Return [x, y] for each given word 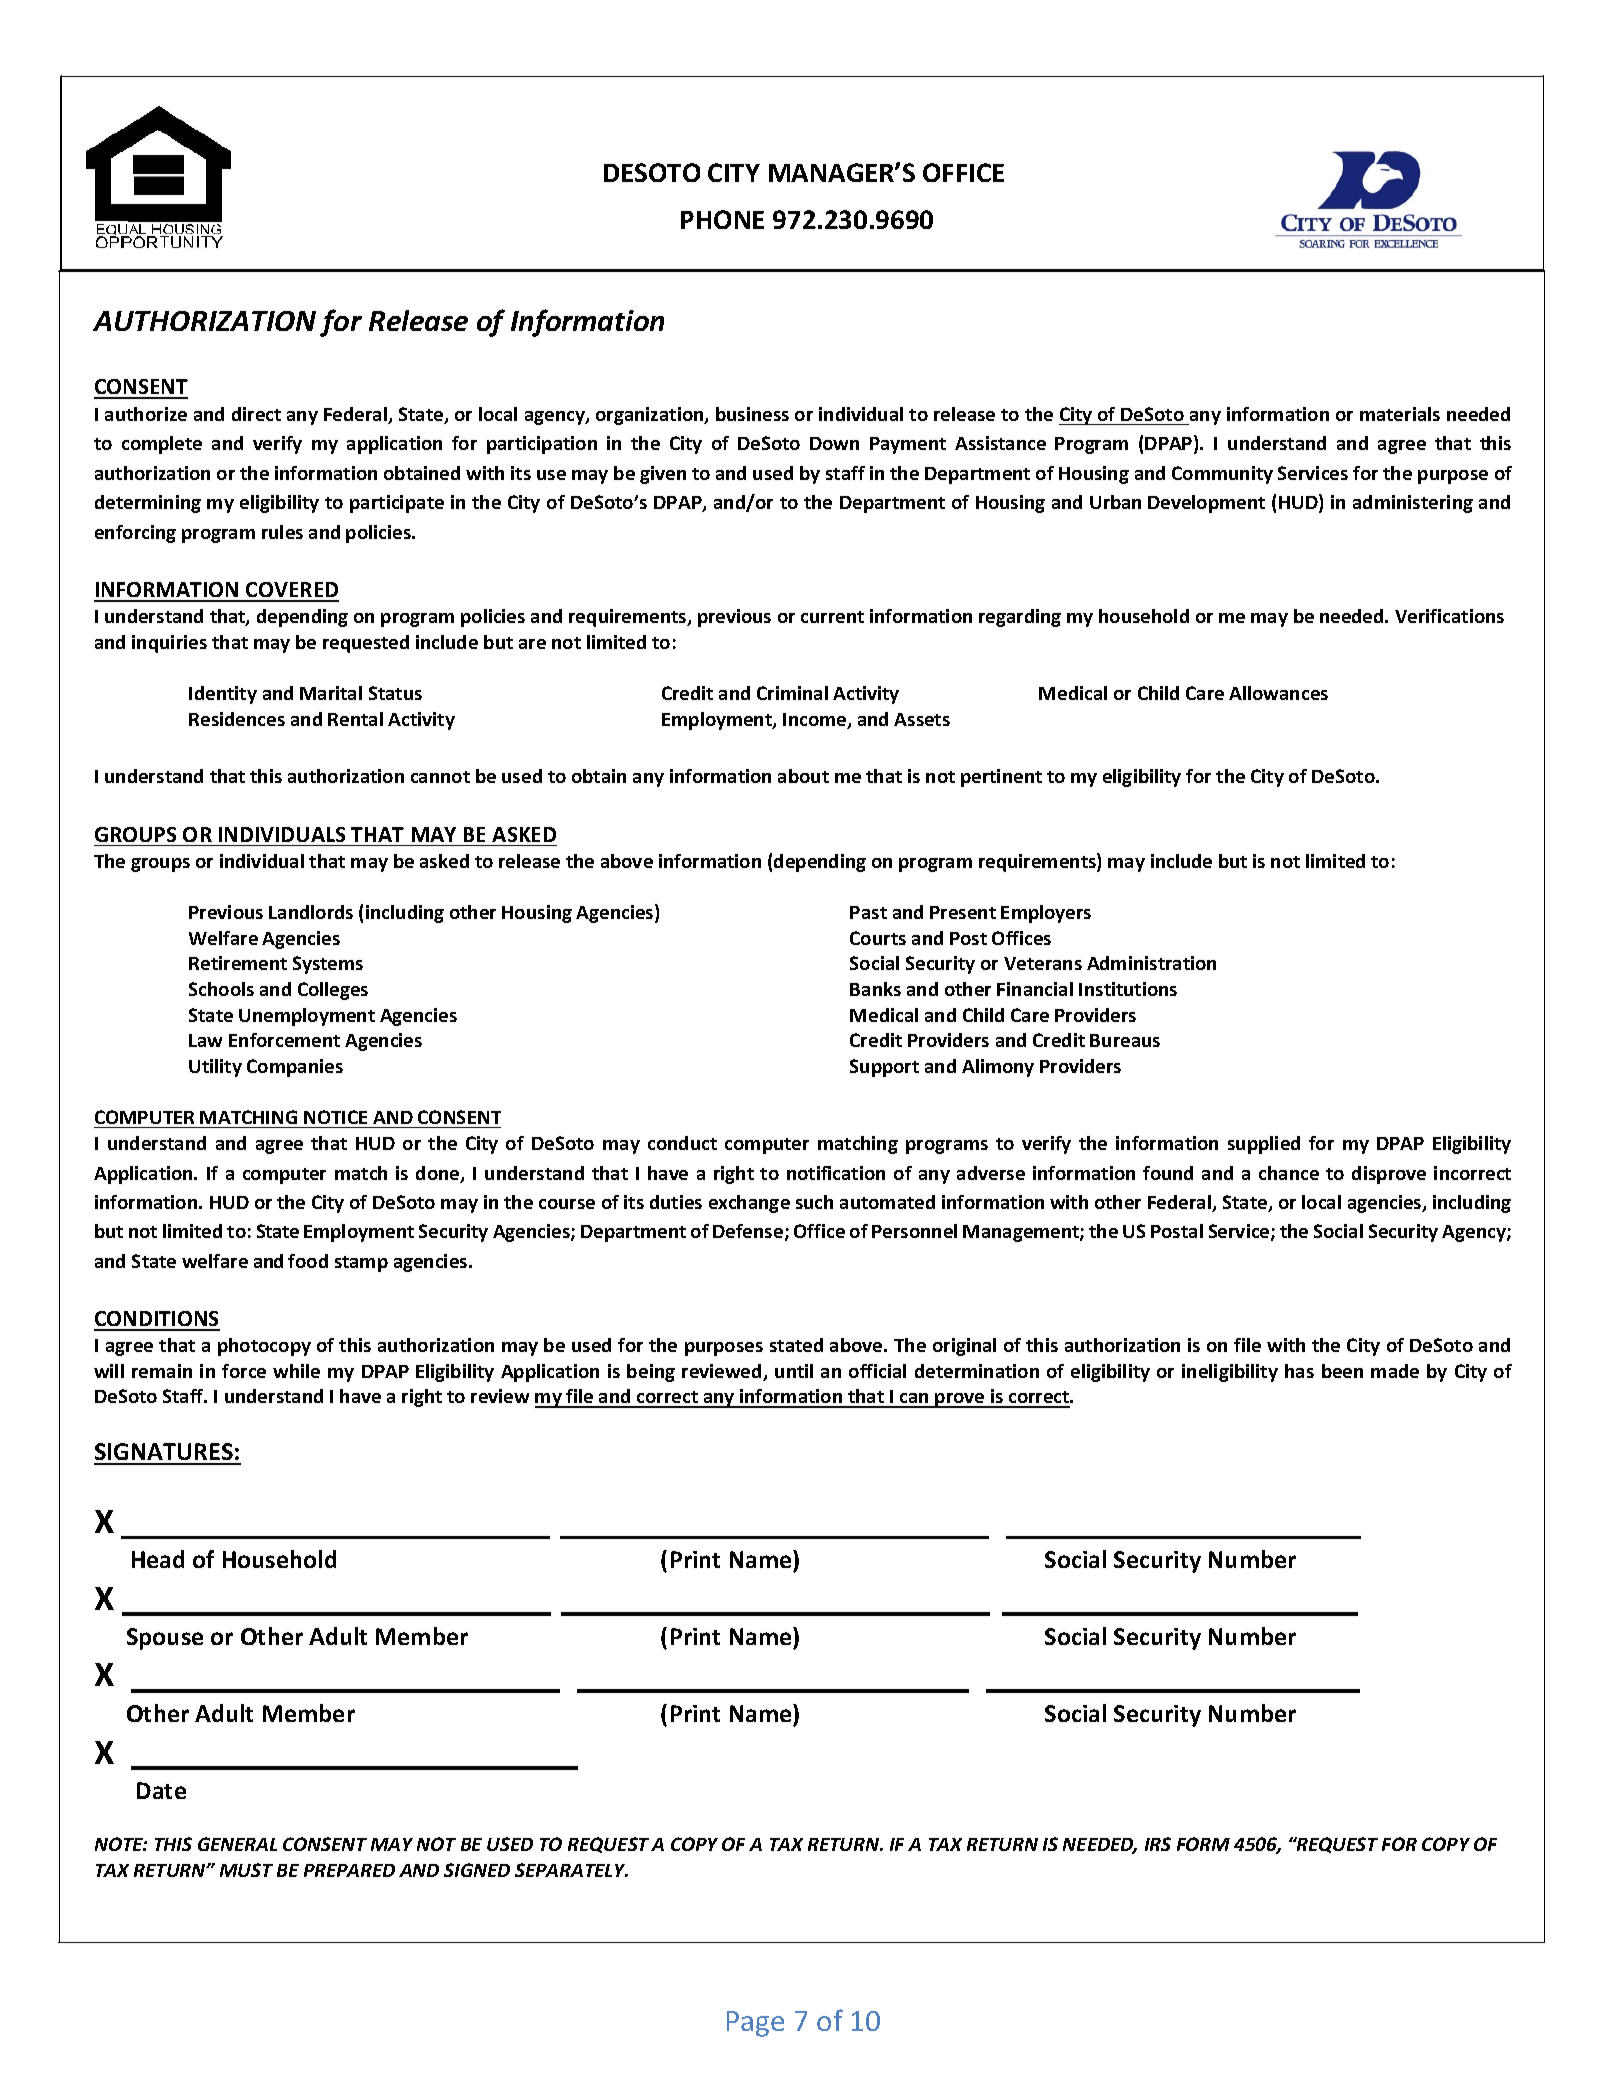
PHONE [722, 219]
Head [158, 1559]
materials [1400, 414]
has [1299, 1371]
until [794, 1371]
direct [256, 414]
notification [836, 1173]
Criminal [792, 693]
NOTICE [335, 1117]
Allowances [1278, 693]
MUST [246, 1870]
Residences [237, 719]
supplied [1264, 1145]
